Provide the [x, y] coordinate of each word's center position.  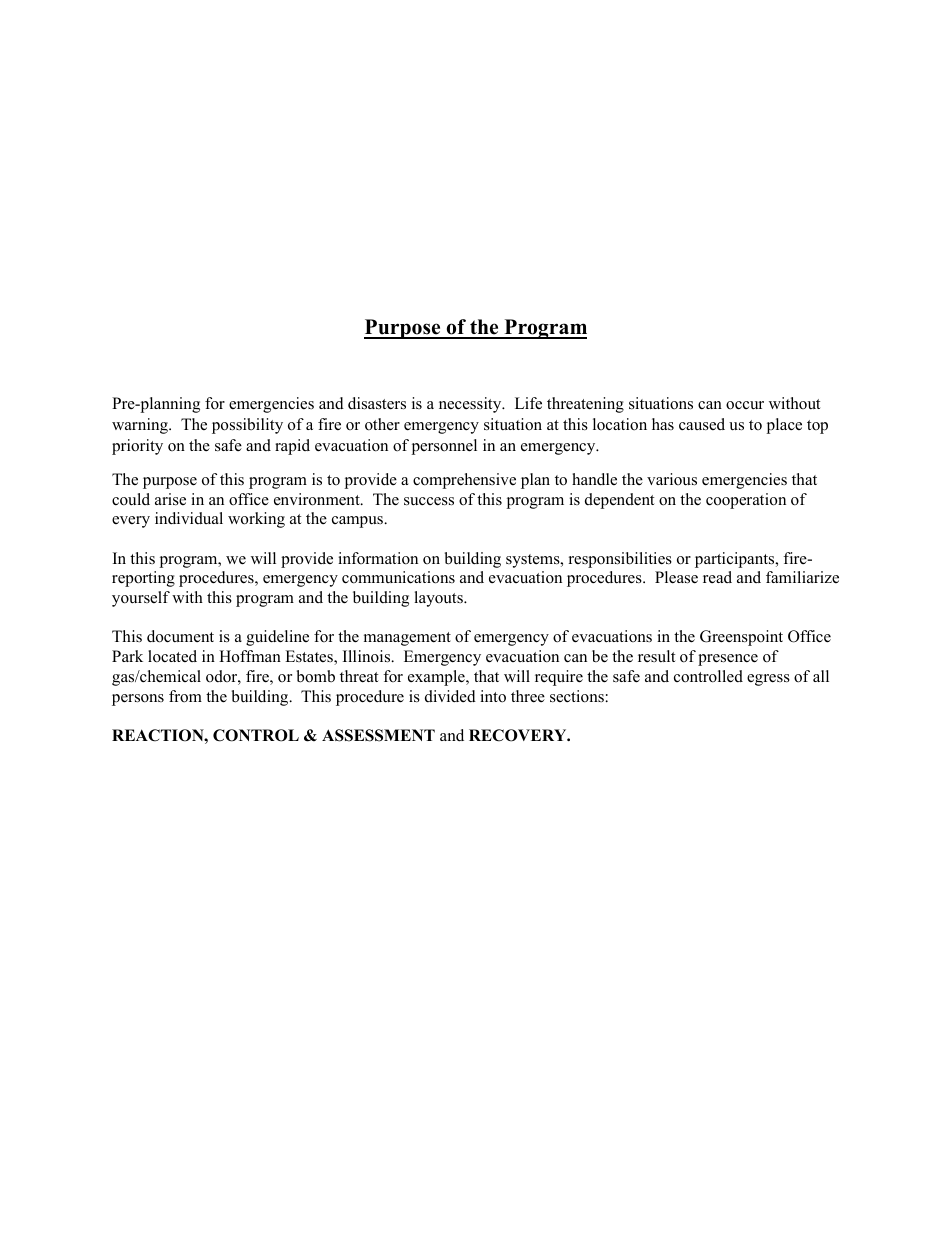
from [185, 696]
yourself [141, 599]
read [717, 577]
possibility [247, 426]
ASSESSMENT [378, 735]
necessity [471, 405]
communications [398, 577]
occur [745, 405]
